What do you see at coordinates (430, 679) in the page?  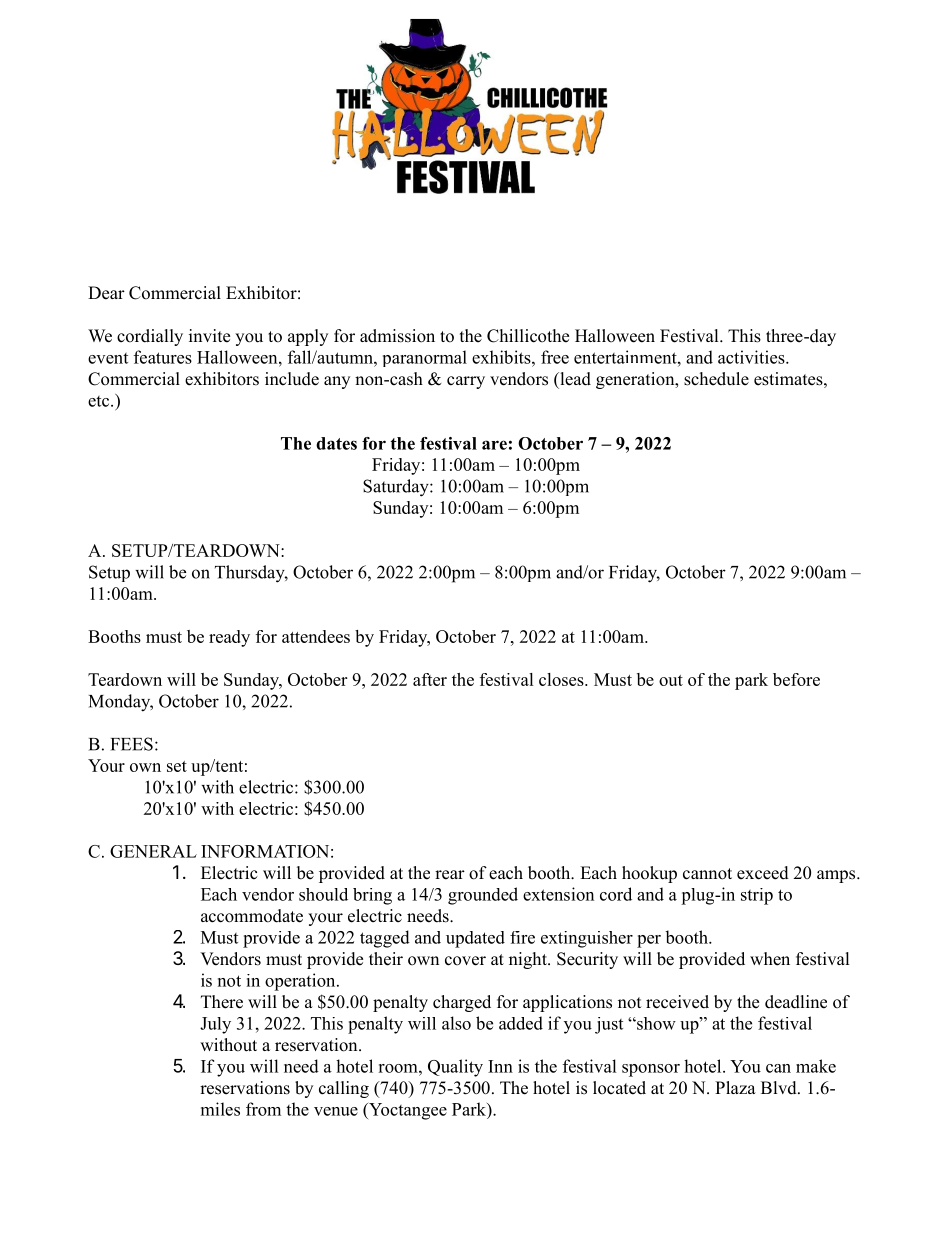 I see `after` at bounding box center [430, 679].
